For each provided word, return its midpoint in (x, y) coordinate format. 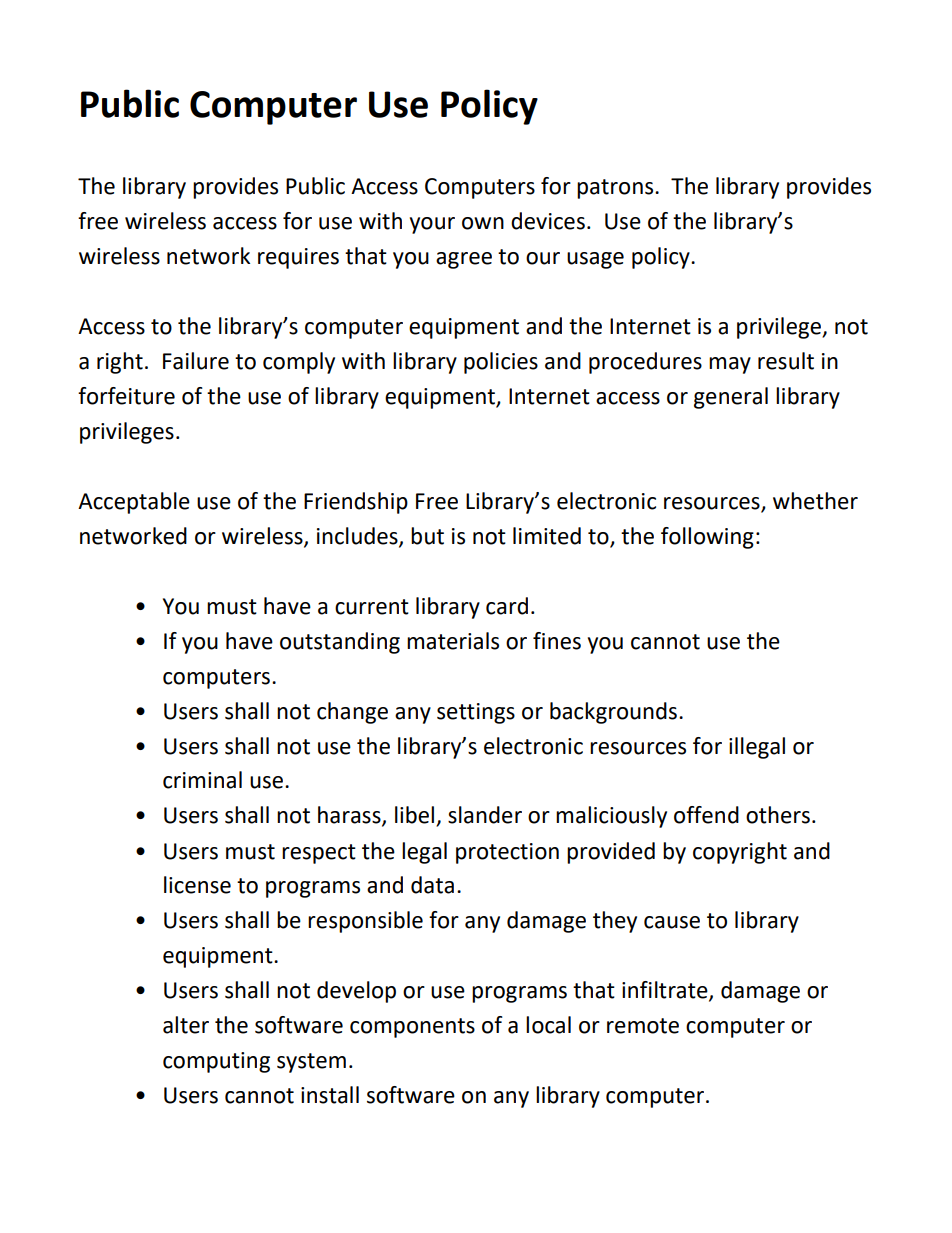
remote (643, 1026)
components (412, 1028)
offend (706, 815)
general (731, 398)
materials (453, 641)
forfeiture (126, 396)
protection (507, 853)
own (483, 223)
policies (501, 363)
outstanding (340, 643)
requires (298, 258)
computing (216, 1062)
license (197, 885)
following (707, 538)
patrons (616, 189)
